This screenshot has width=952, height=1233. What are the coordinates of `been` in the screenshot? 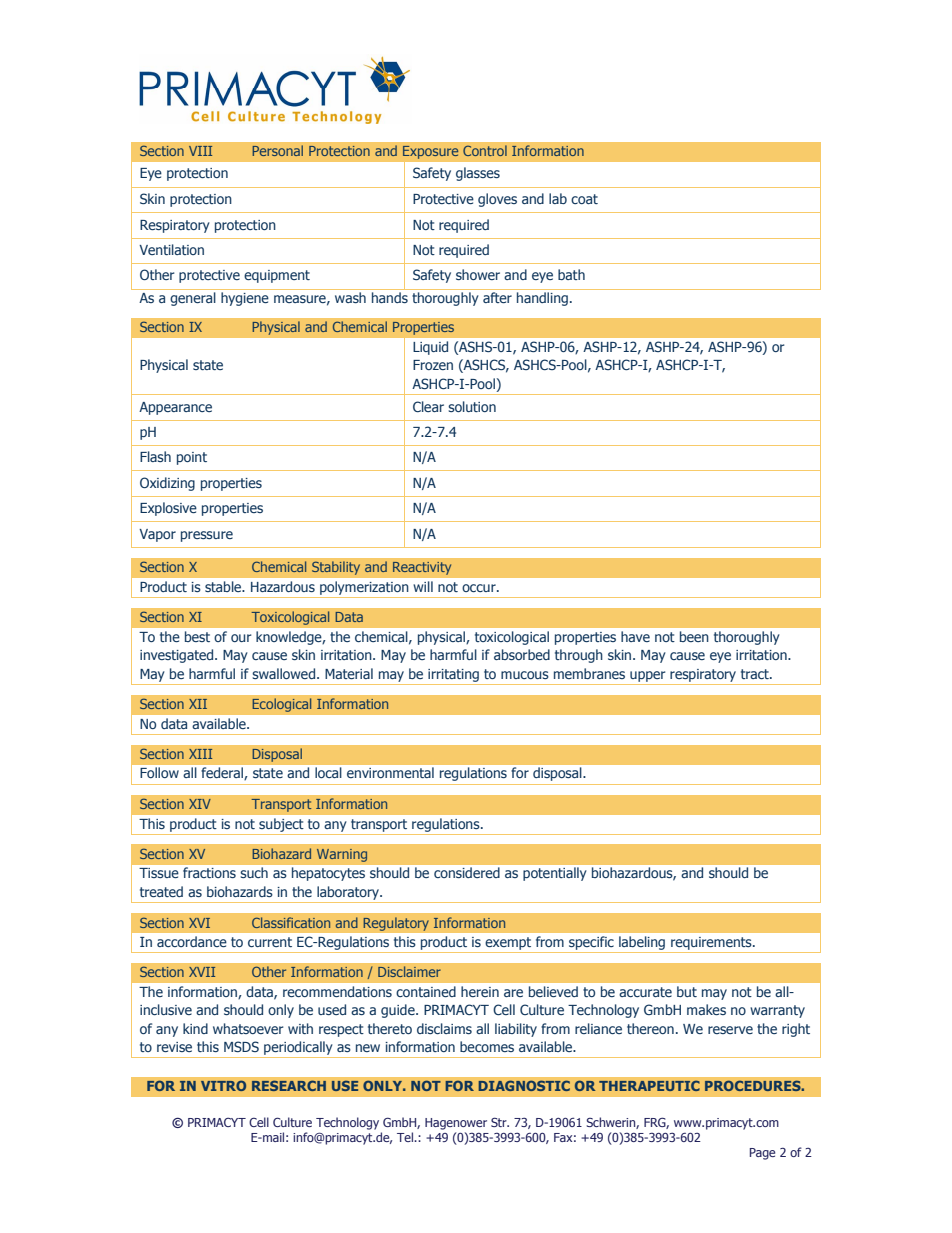 It's located at (694, 636).
